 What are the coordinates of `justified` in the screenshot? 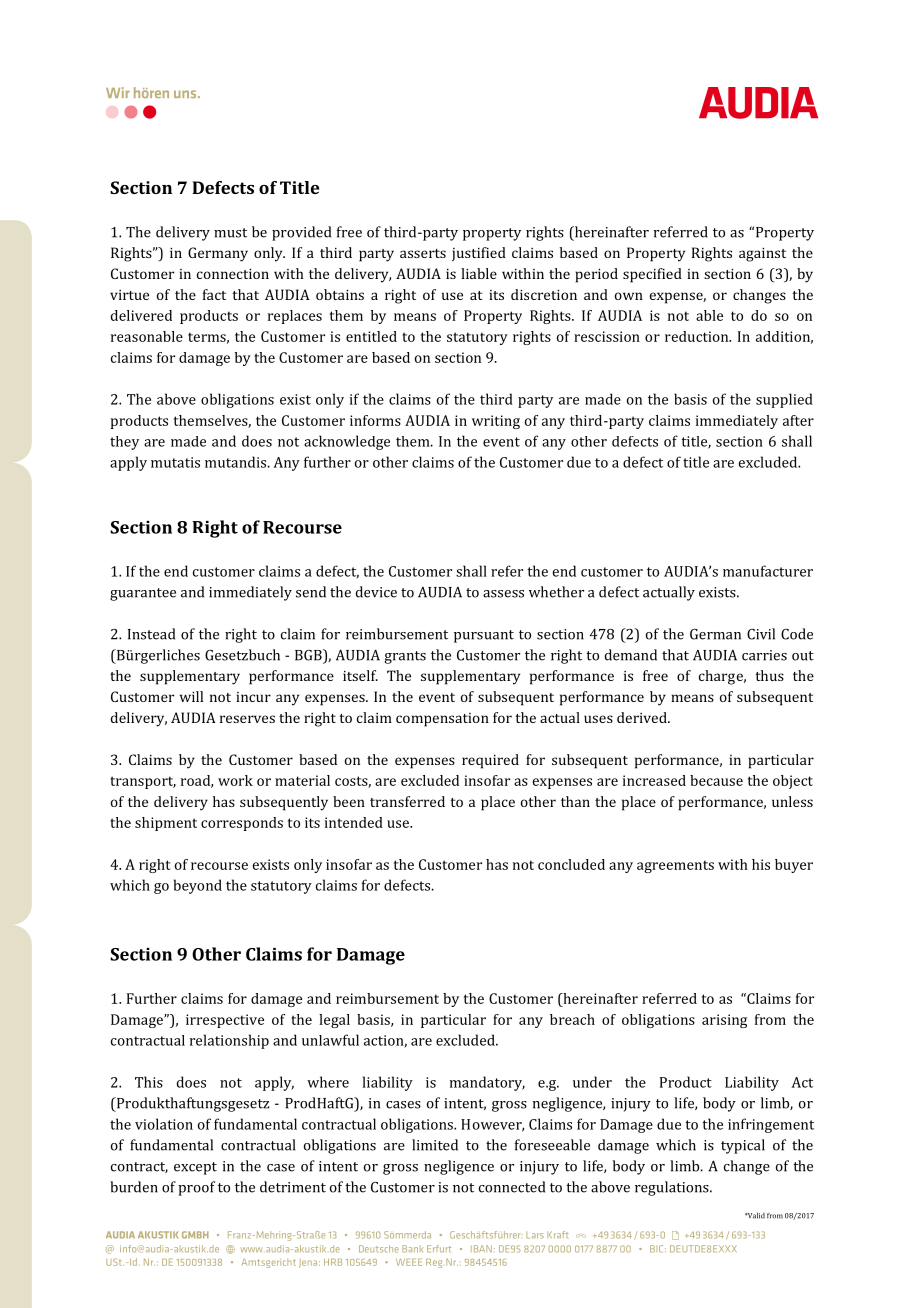 It's located at (479, 254).
